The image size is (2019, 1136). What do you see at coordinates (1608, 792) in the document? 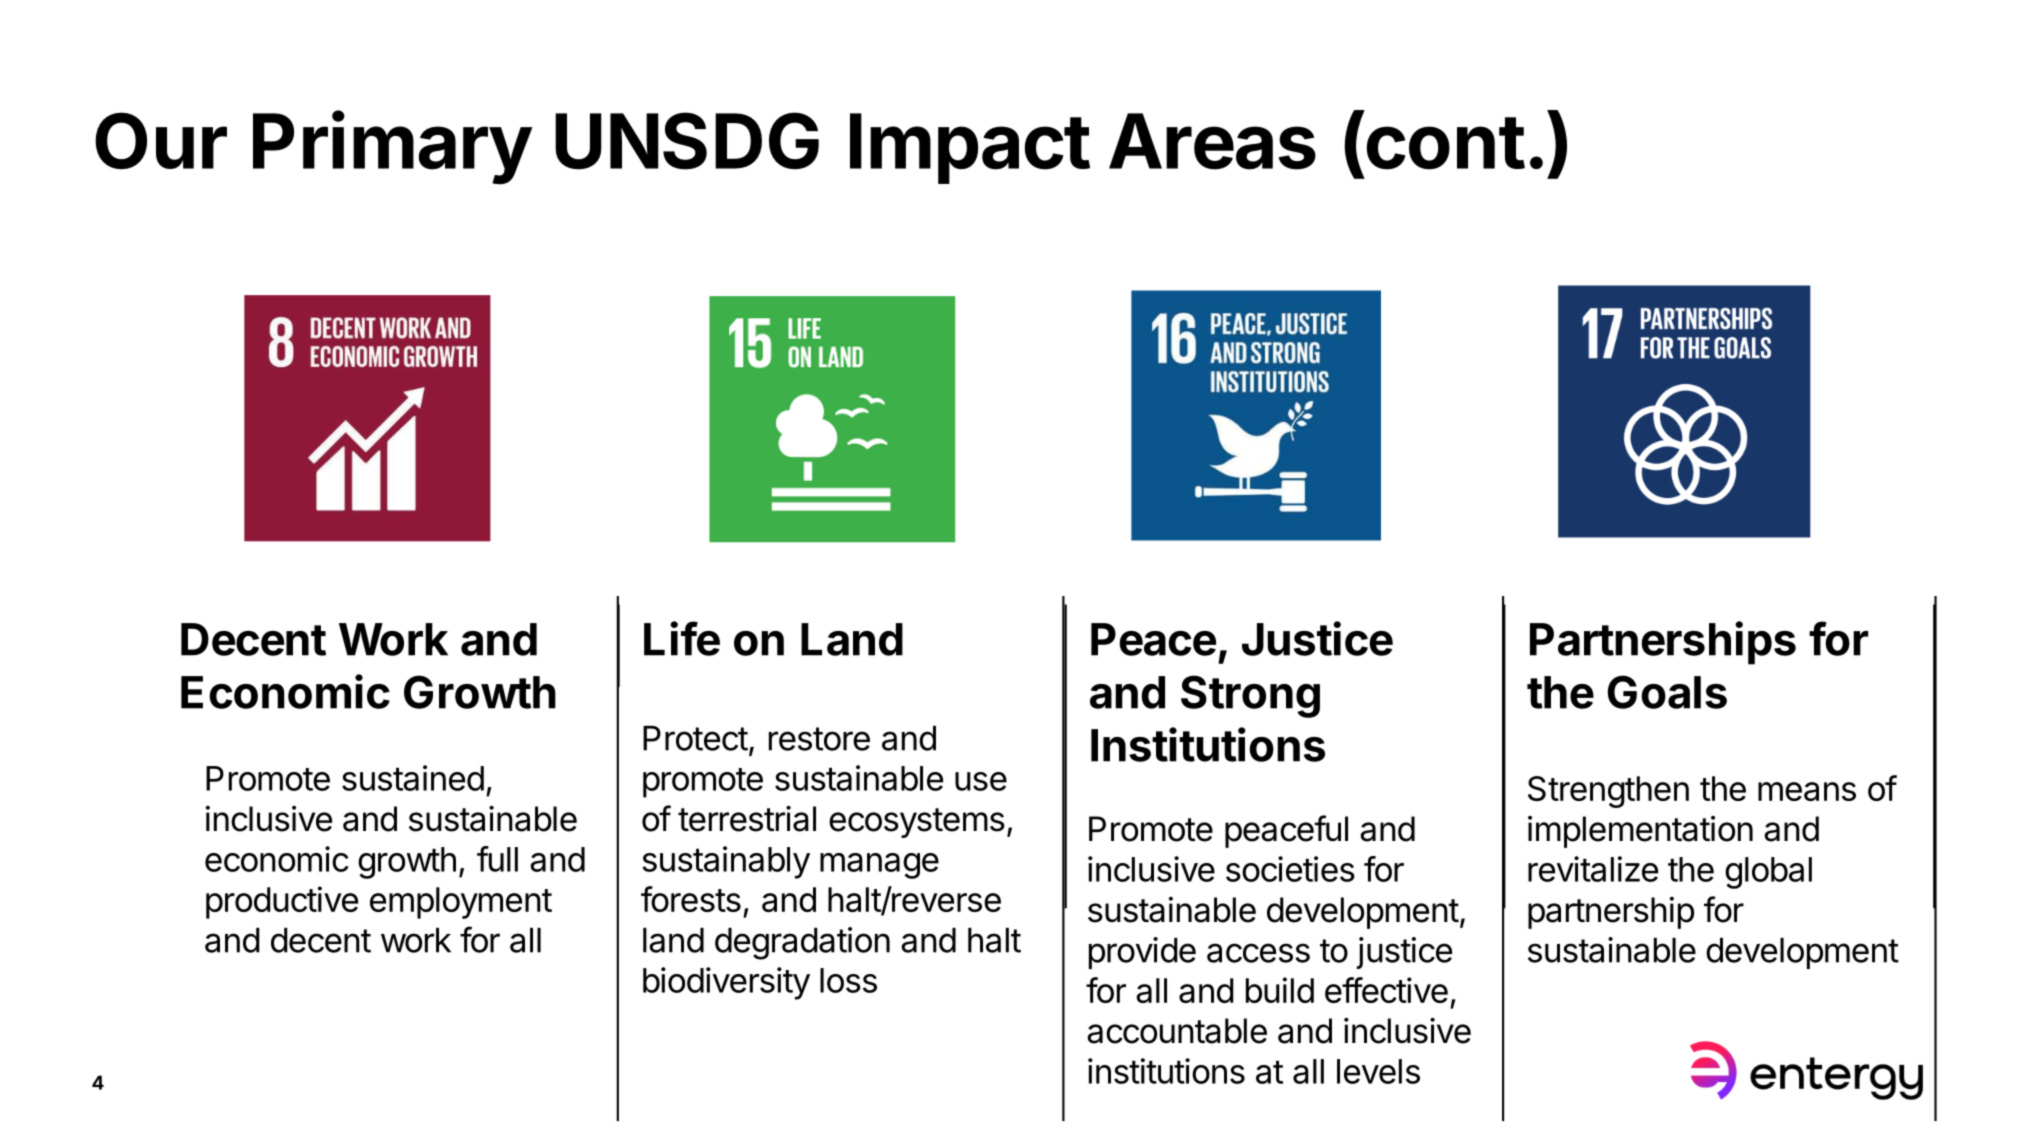
I see `Strengthen` at bounding box center [1608, 792].
